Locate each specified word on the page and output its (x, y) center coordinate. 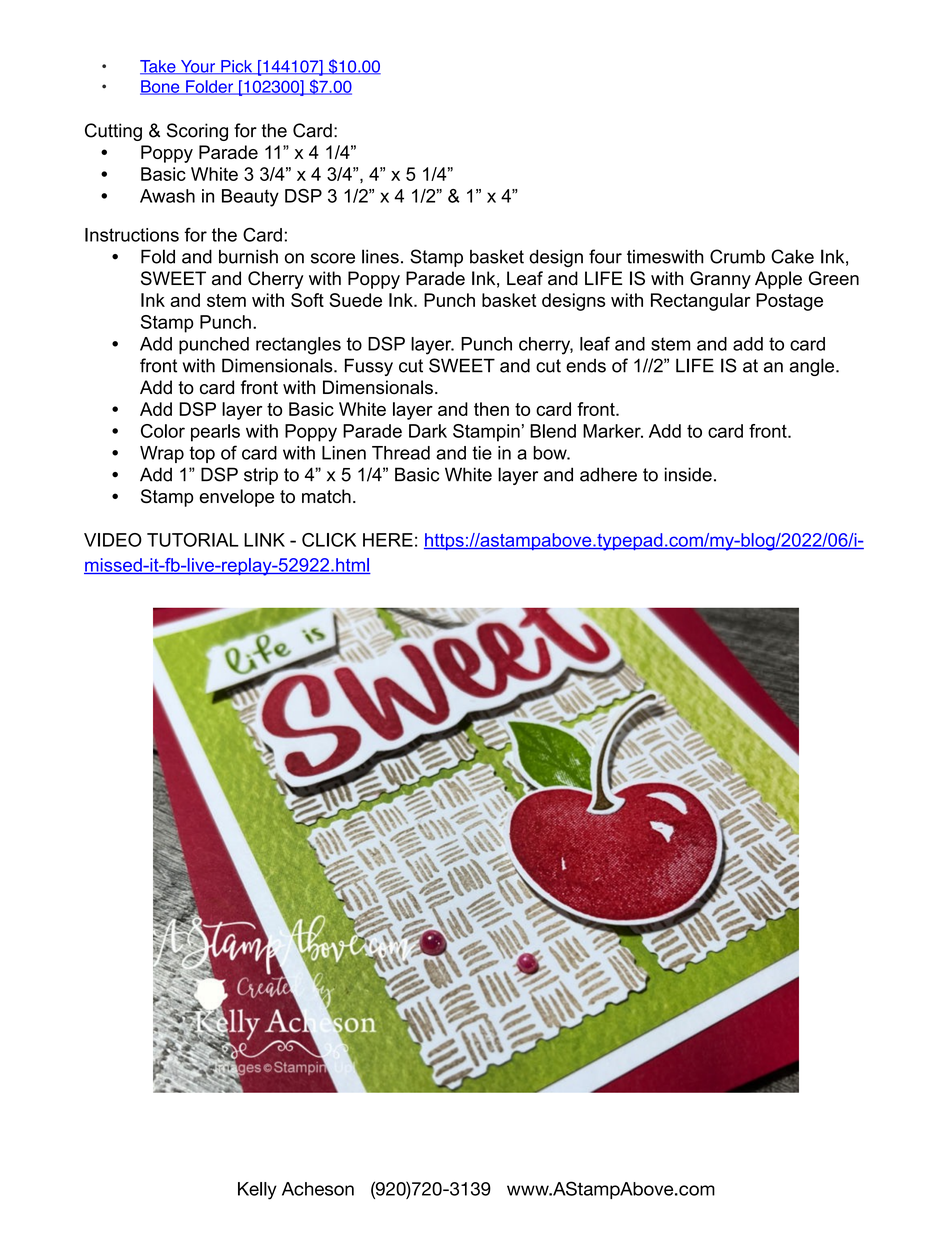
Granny (720, 280)
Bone (161, 87)
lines (380, 256)
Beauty (250, 198)
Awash (167, 196)
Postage (789, 302)
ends (586, 366)
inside (688, 474)
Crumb (737, 256)
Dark (428, 431)
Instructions (132, 235)
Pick (237, 67)
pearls (215, 433)
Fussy (369, 367)
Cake (792, 256)
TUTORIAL (193, 540)
